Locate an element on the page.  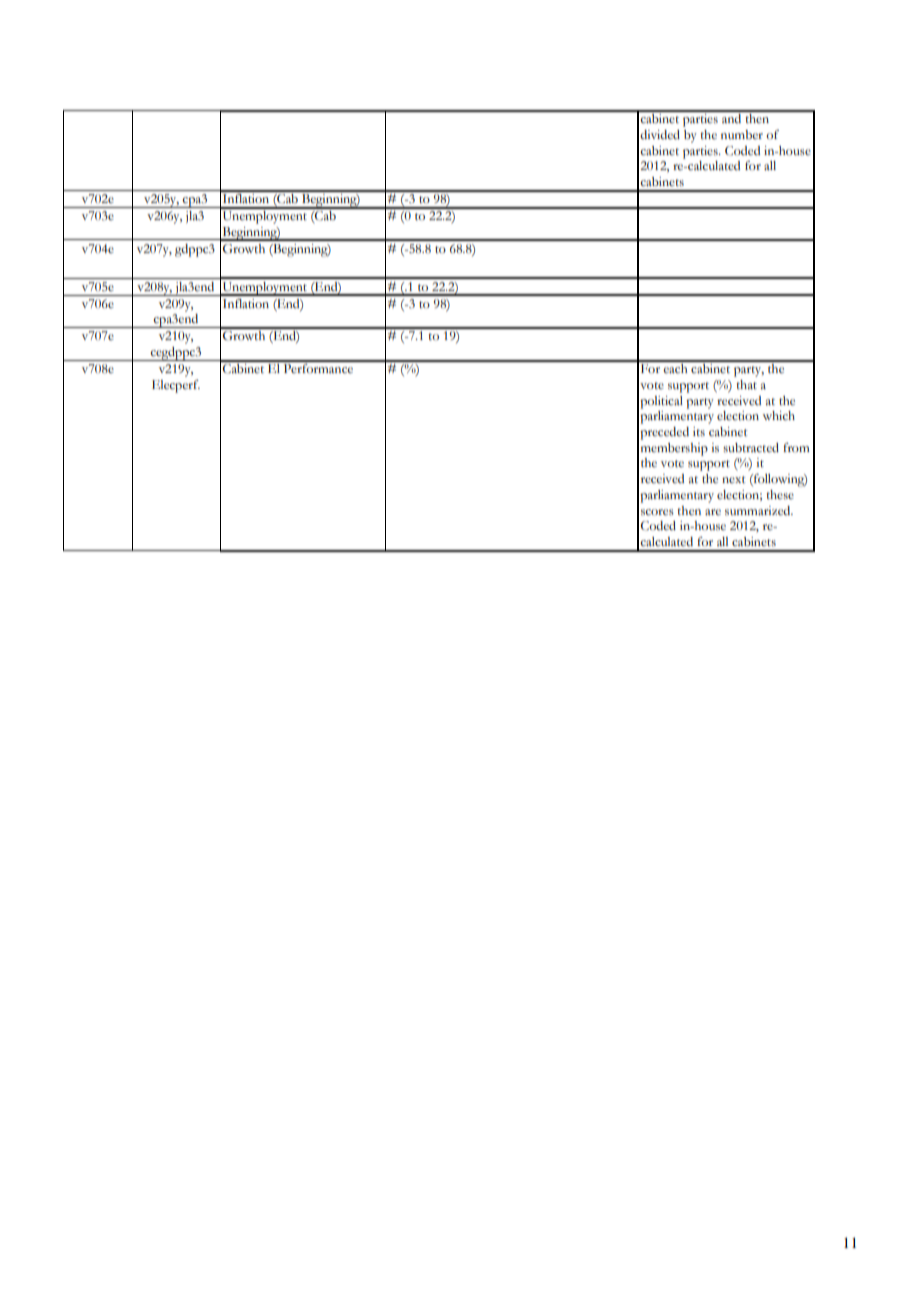
Performance is located at coordinates (318, 367).
